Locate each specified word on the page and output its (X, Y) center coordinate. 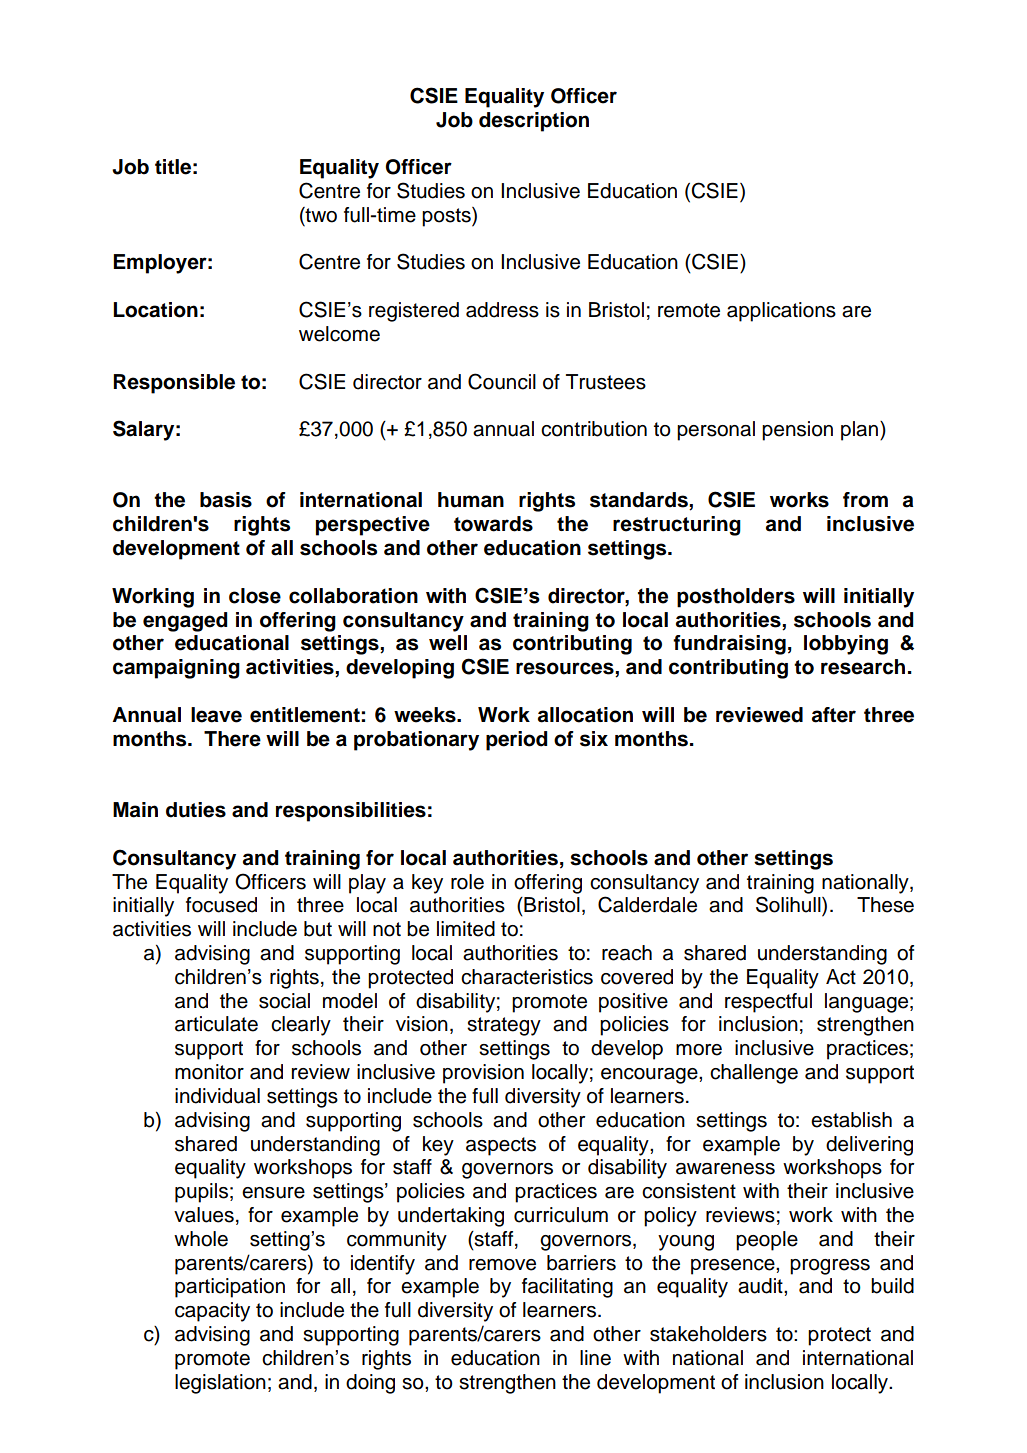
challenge (754, 1074)
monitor (209, 1072)
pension (797, 431)
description (534, 122)
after (834, 715)
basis (226, 500)
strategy (504, 1026)
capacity (212, 1312)
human (471, 500)
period (516, 741)
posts (447, 217)
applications (781, 312)
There (232, 739)
